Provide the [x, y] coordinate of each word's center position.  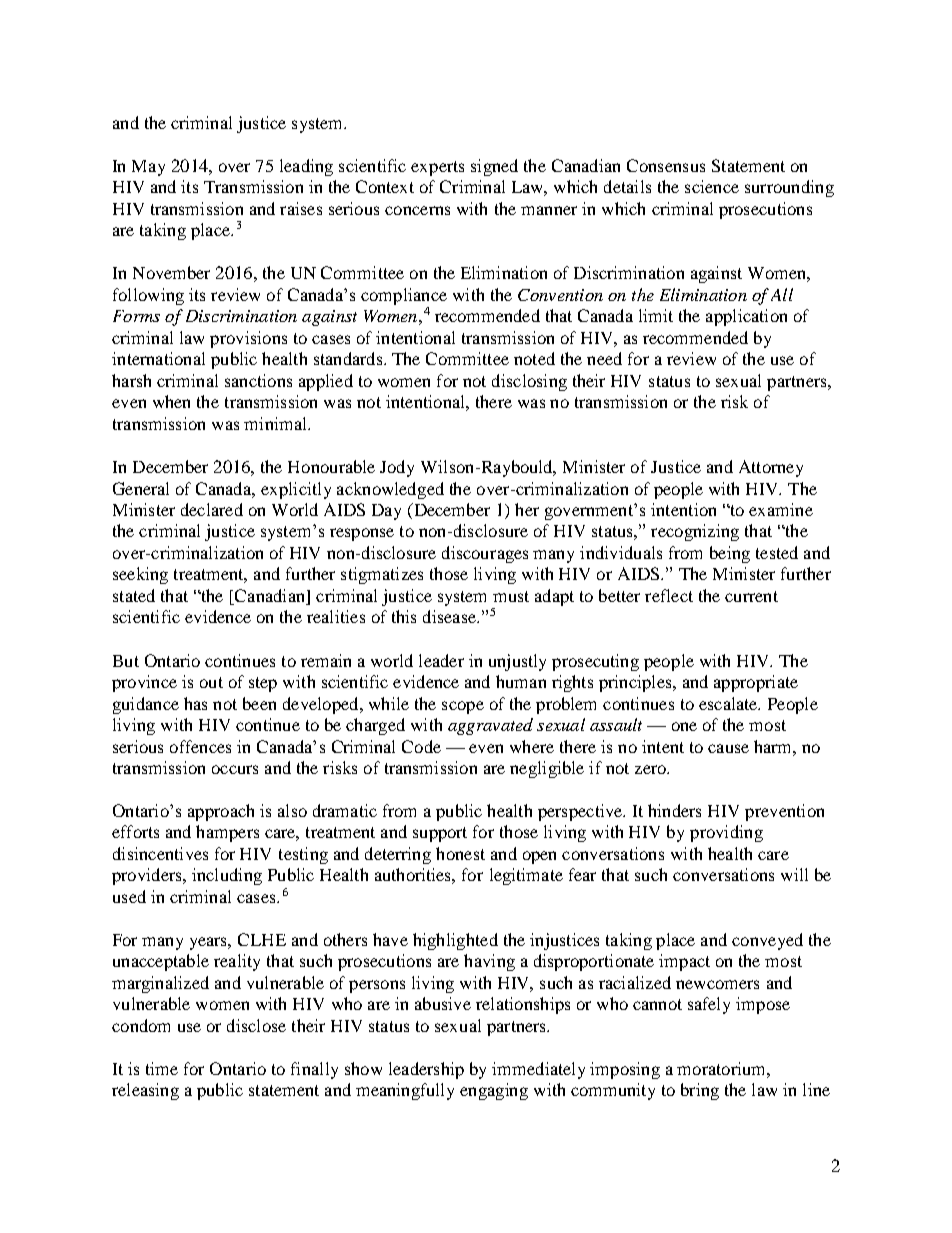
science [712, 186]
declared [212, 509]
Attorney [771, 468]
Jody [397, 468]
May [148, 168]
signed [494, 167]
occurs [235, 769]
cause [728, 748]
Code [421, 746]
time [162, 1068]
